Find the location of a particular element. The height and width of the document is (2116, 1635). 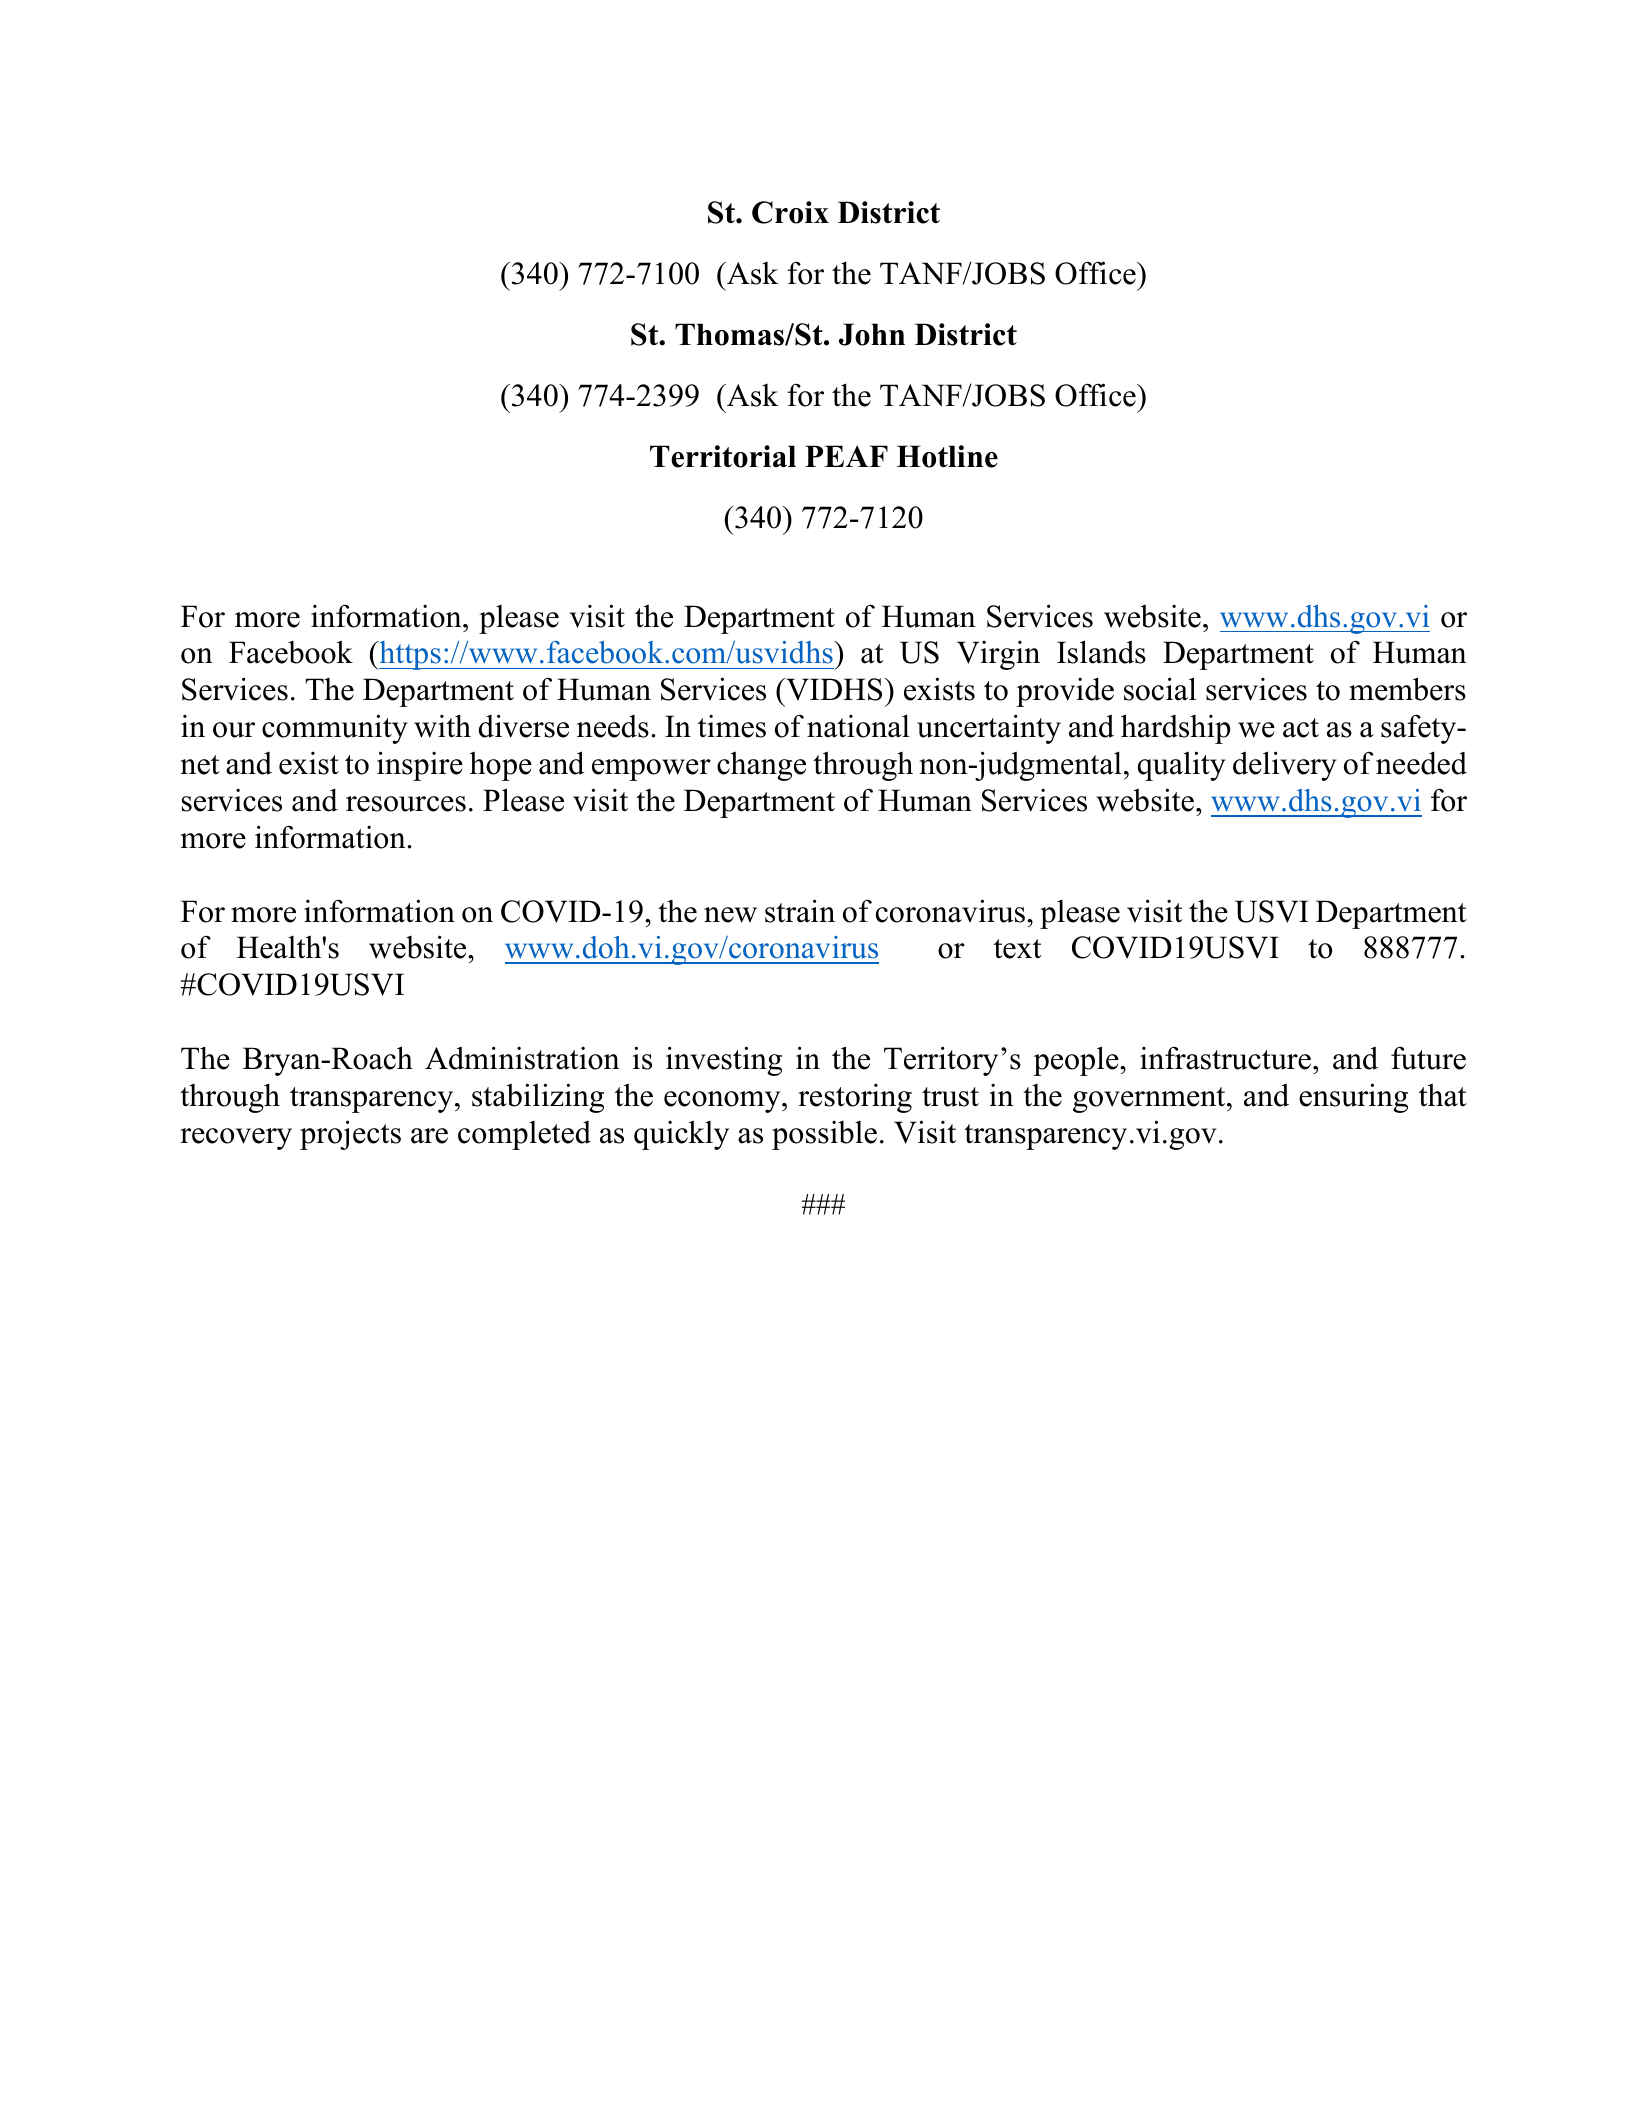

Croix is located at coordinates (790, 212).
